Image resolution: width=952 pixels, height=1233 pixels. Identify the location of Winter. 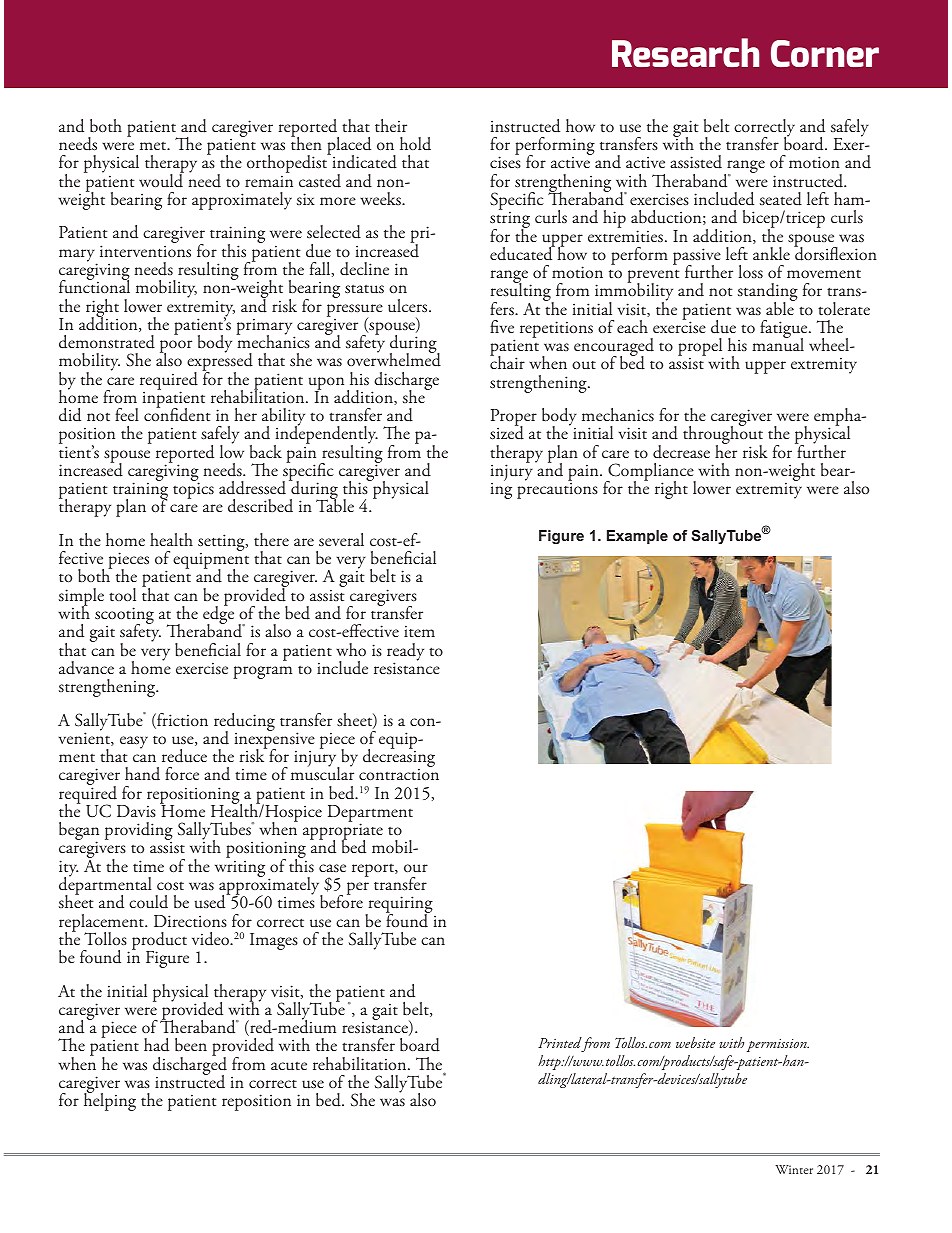
(794, 1169).
